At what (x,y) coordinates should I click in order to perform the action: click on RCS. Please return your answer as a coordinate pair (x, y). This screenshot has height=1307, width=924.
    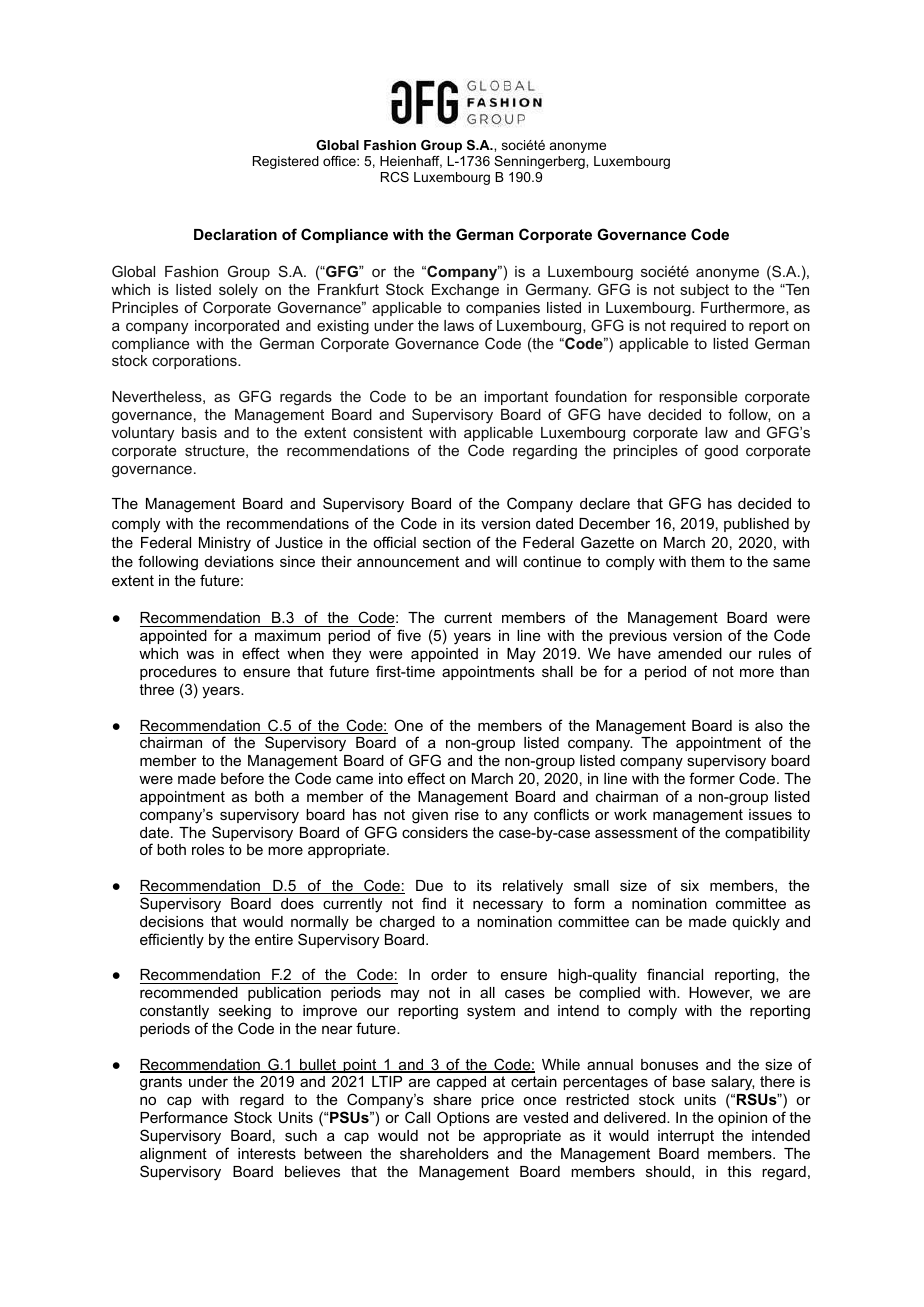
    Looking at the image, I should click on (395, 177).
